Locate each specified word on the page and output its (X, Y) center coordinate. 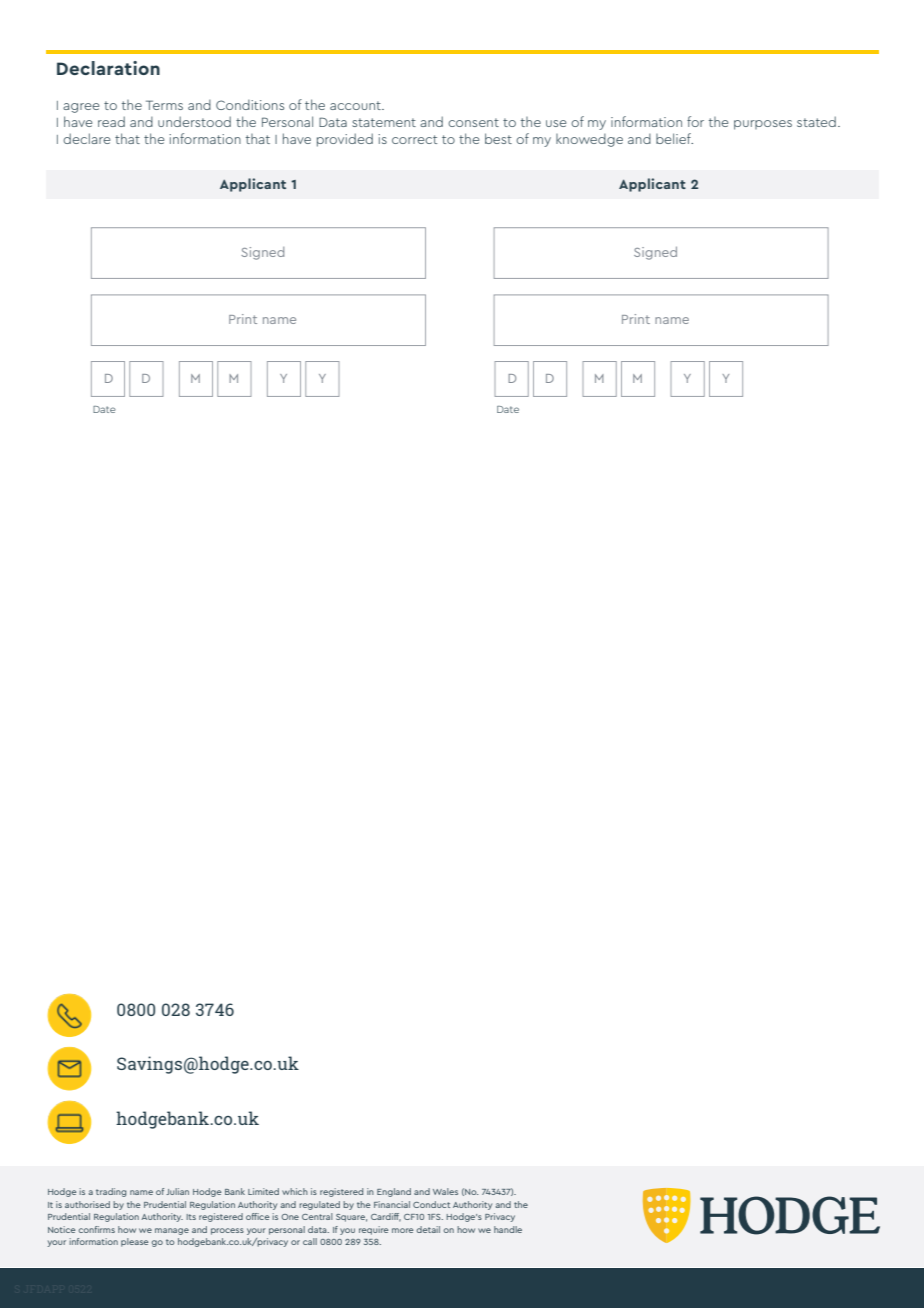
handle (508, 1229)
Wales (445, 1191)
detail (428, 1229)
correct (414, 139)
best (498, 138)
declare (86, 138)
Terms (164, 105)
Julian (177, 1191)
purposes (763, 125)
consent (473, 122)
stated (816, 121)
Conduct (431, 1204)
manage (172, 1231)
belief (674, 138)
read (111, 121)
